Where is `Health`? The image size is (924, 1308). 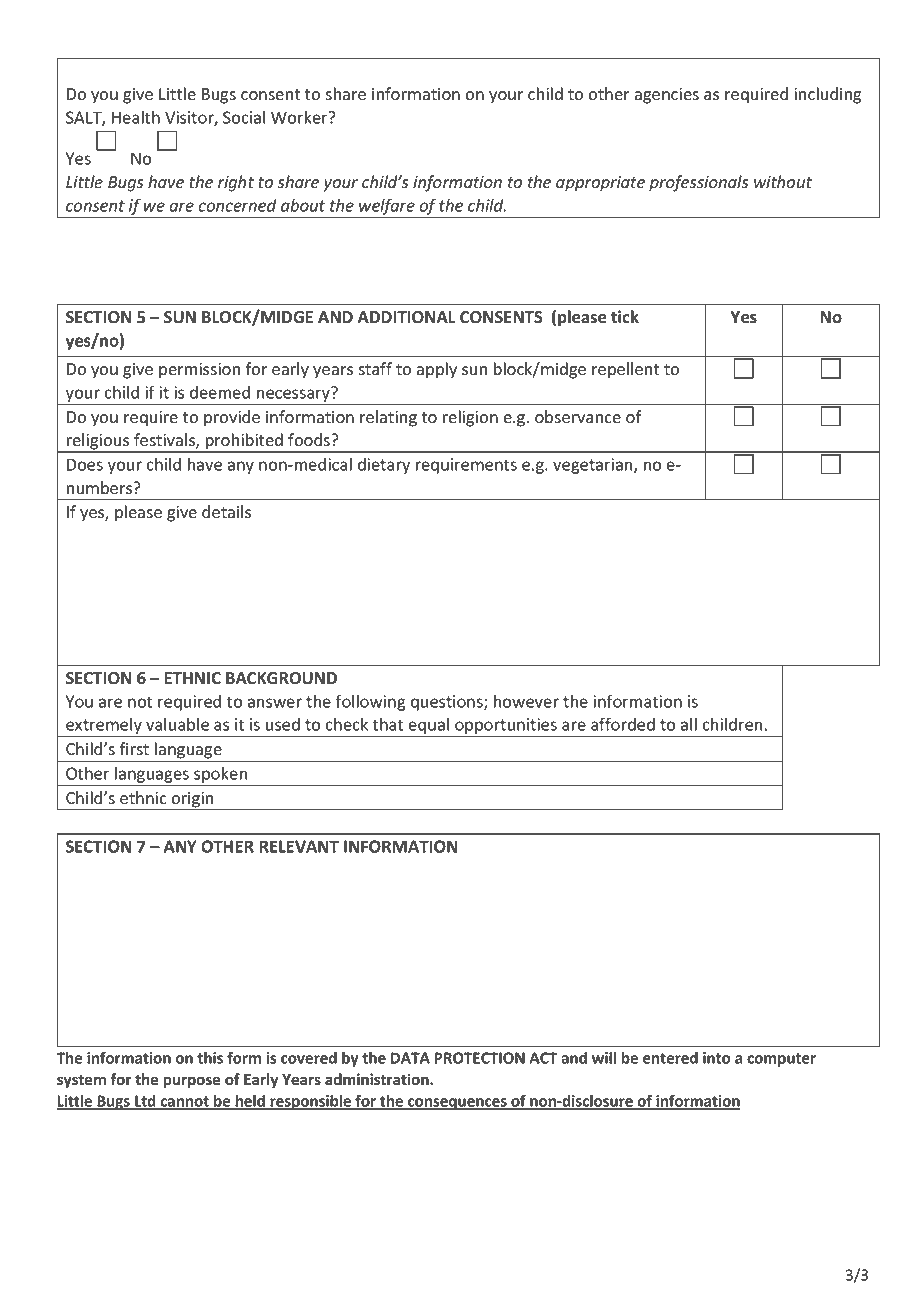
Health is located at coordinates (136, 117).
